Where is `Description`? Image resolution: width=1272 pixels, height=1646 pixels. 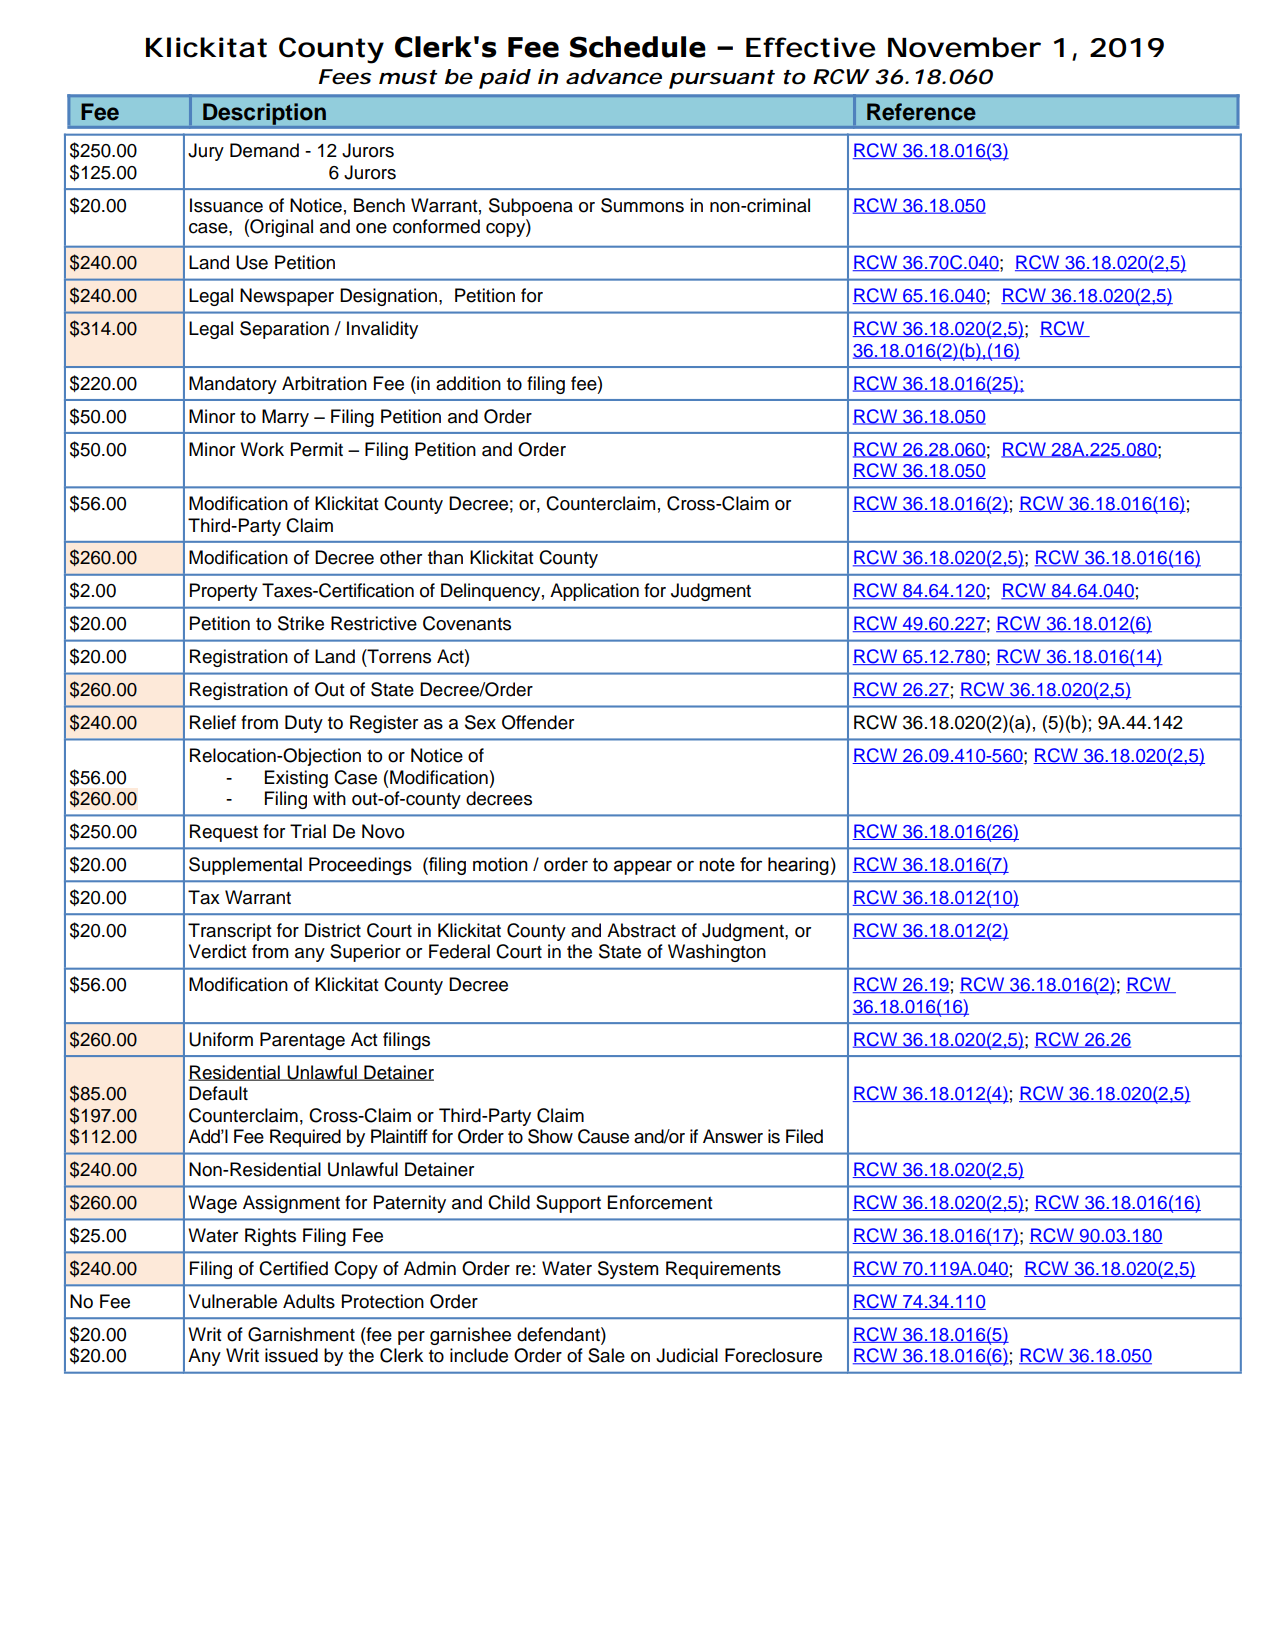 Description is located at coordinates (264, 114).
